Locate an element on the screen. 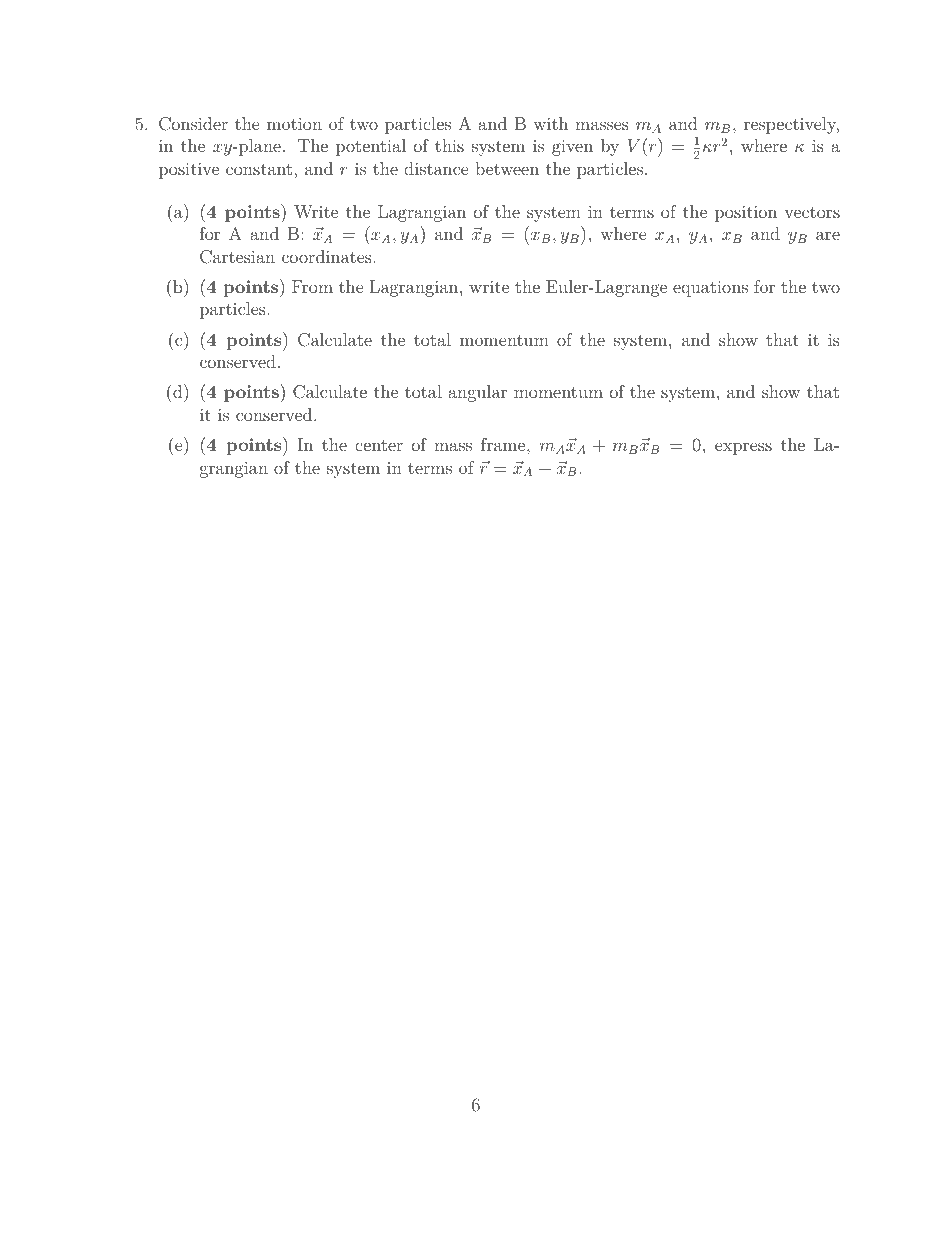 This screenshot has height=1233, width=952. express is located at coordinates (743, 448).
